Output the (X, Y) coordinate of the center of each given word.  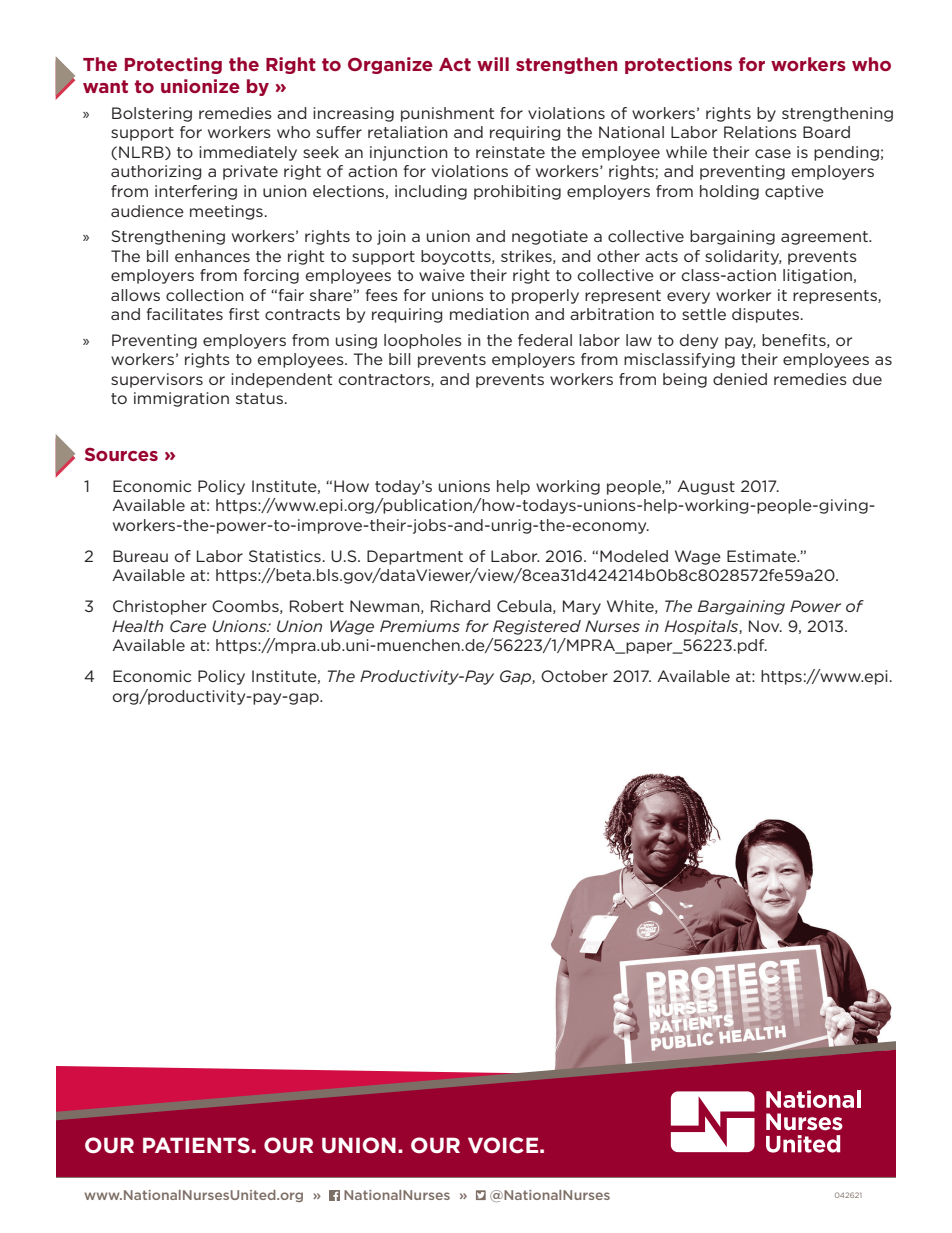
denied (740, 379)
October (574, 676)
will (493, 64)
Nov (765, 626)
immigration (181, 399)
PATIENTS (196, 1145)
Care (188, 626)
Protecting (173, 65)
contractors (385, 380)
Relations (760, 132)
